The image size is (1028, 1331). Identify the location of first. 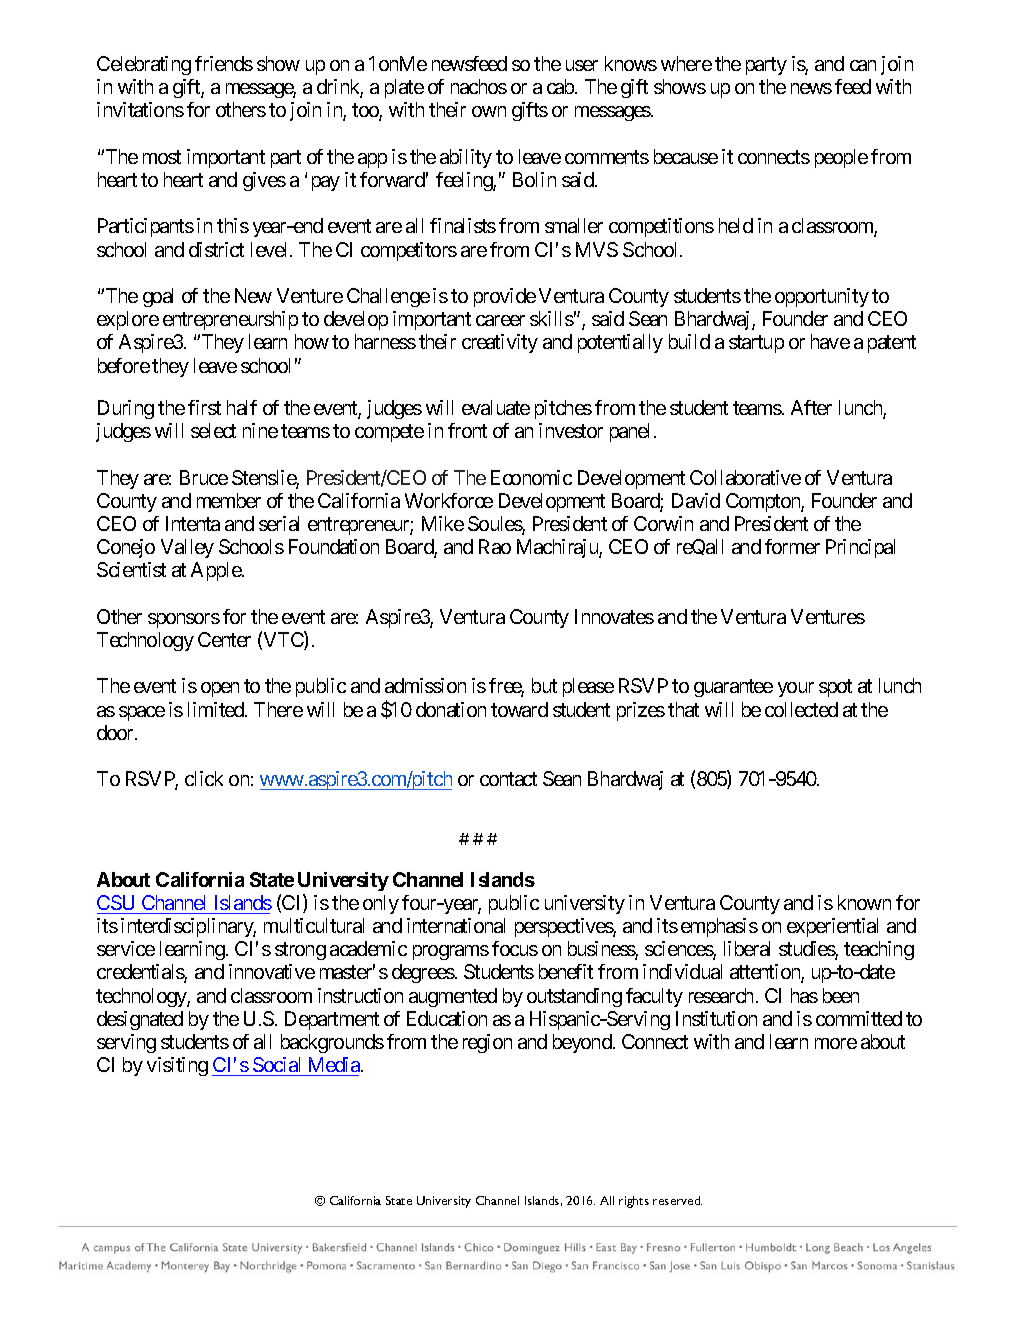
(204, 407).
